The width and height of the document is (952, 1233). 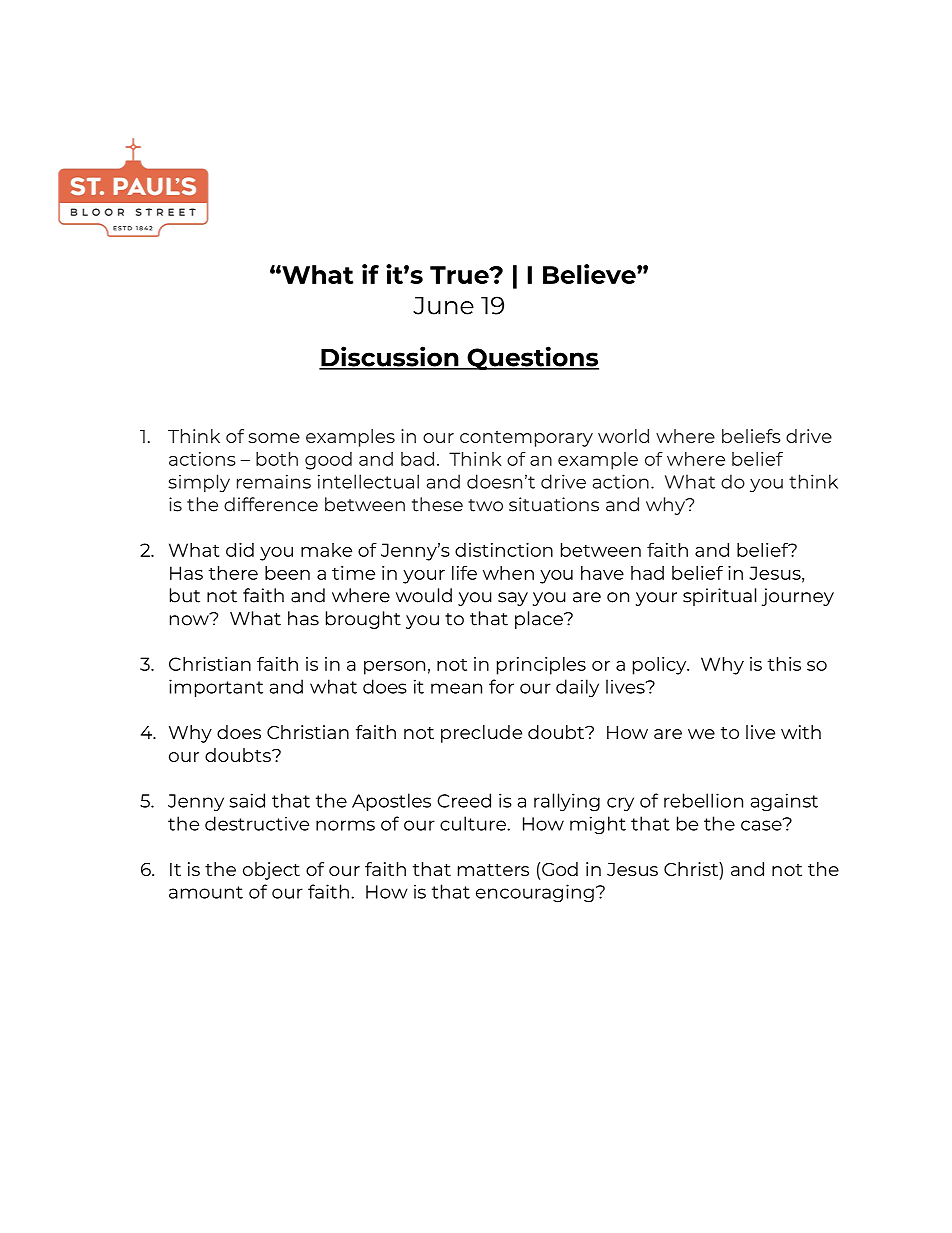 I want to click on object, so click(x=271, y=871).
